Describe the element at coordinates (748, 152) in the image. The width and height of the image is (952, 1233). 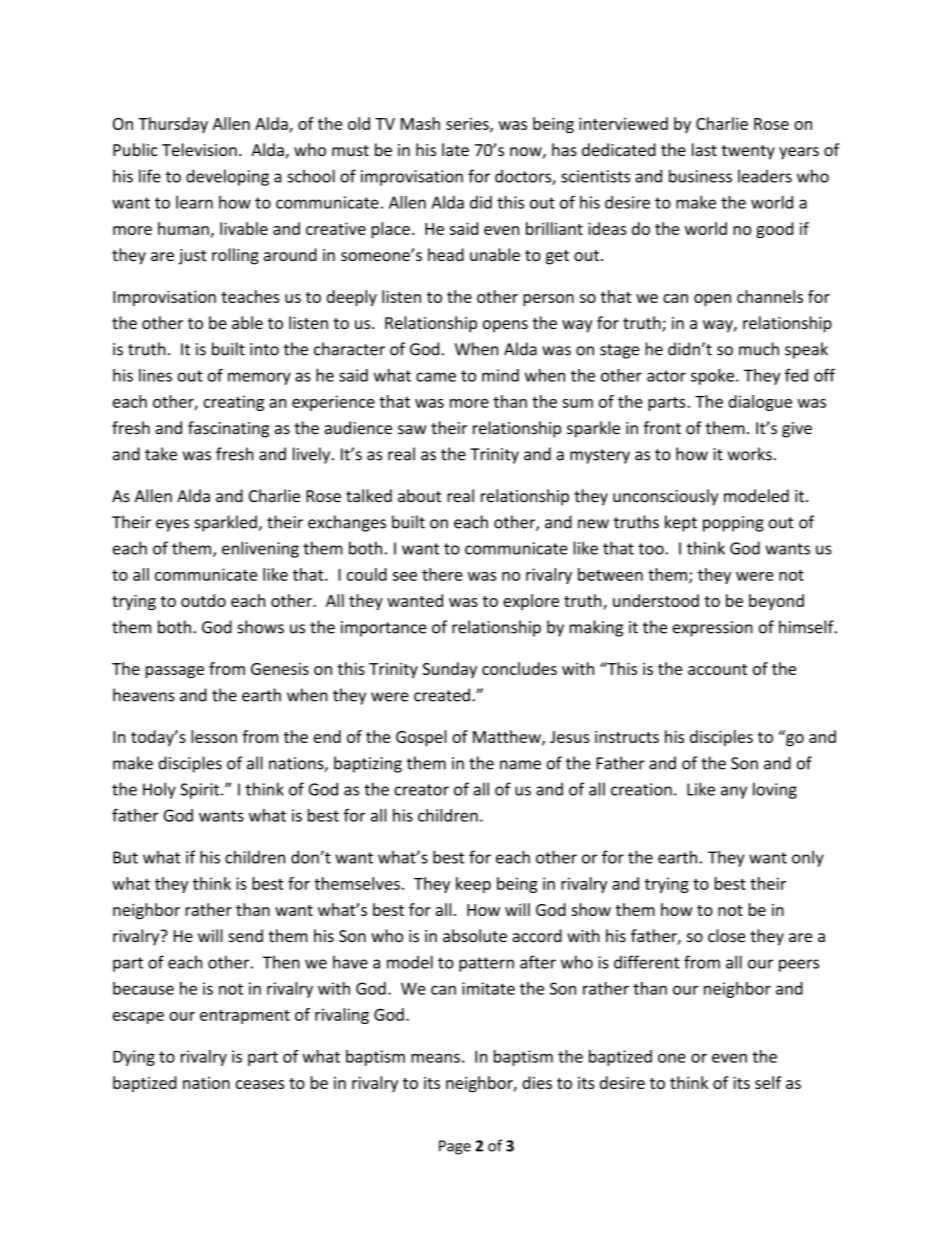
I see `twenty` at that location.
